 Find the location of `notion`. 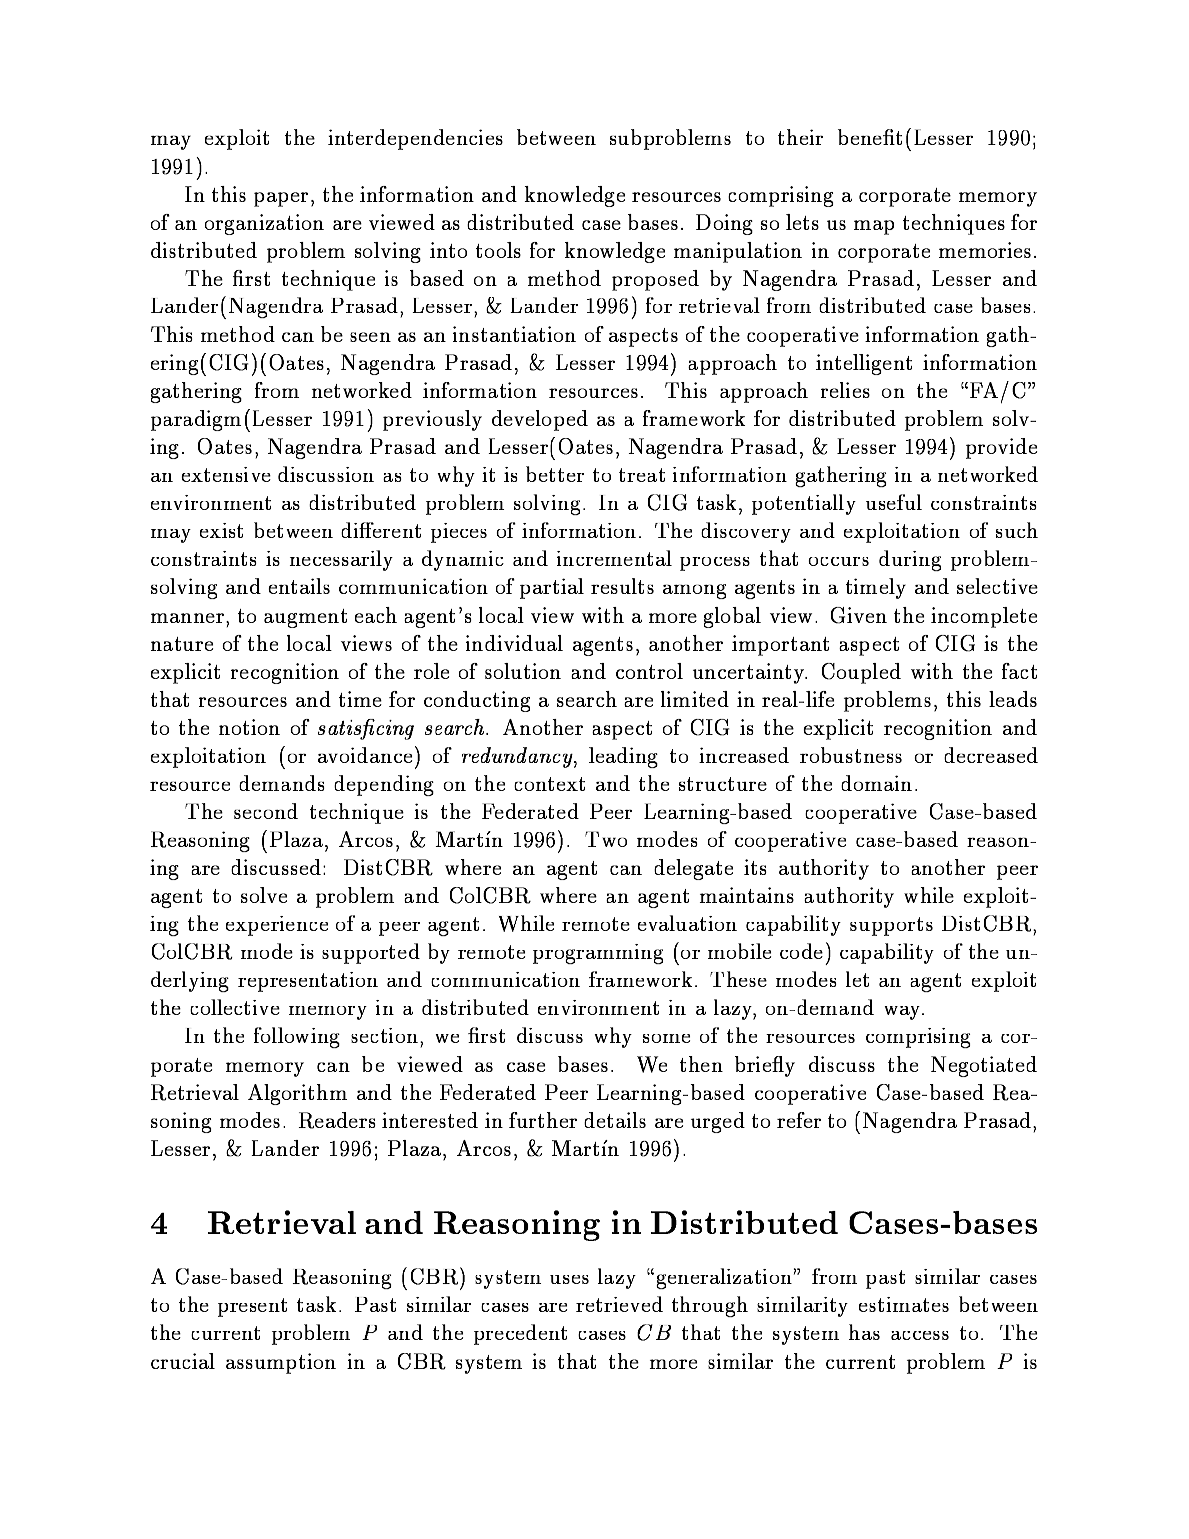

notion is located at coordinates (249, 727).
